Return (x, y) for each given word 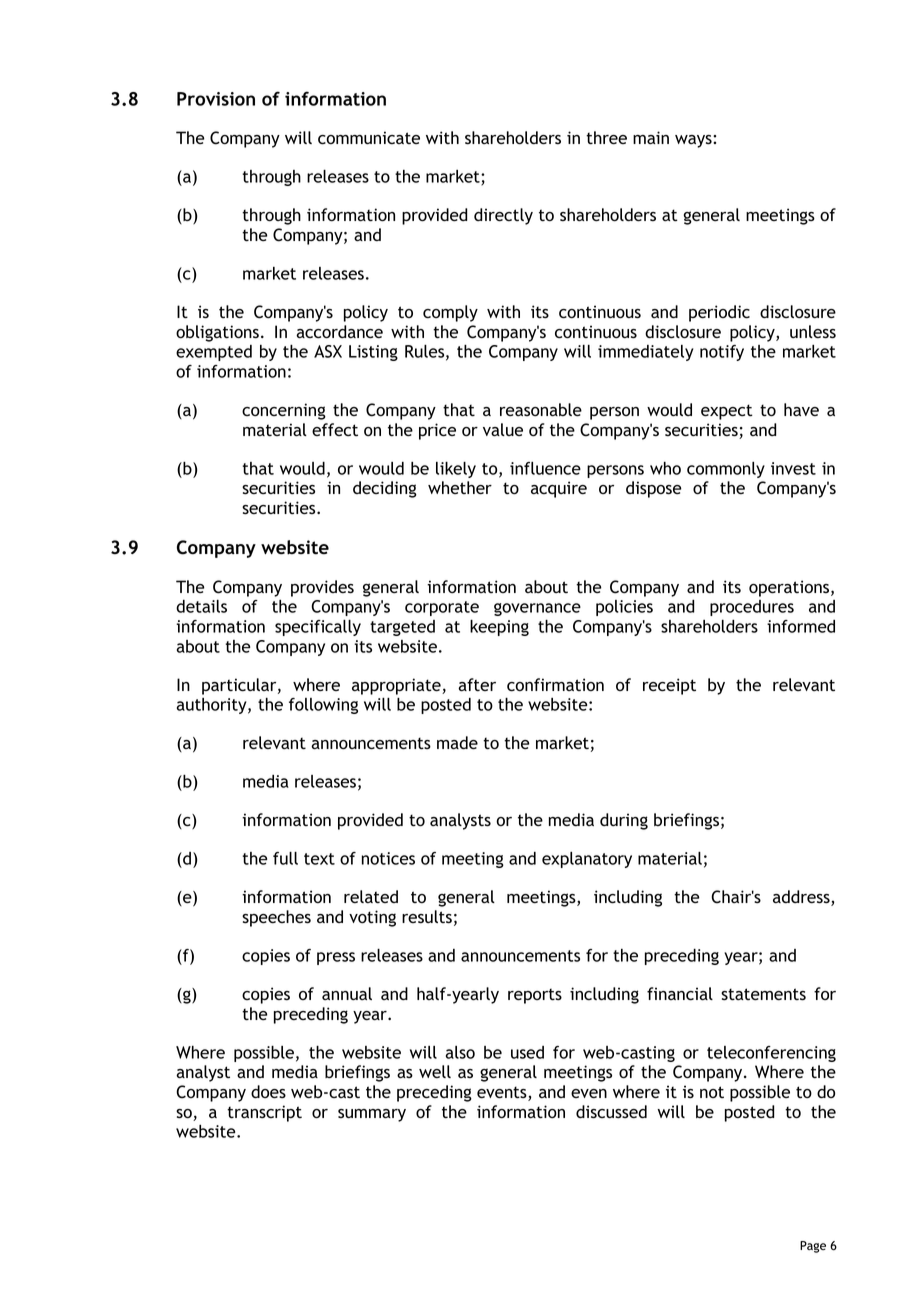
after (477, 685)
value (503, 430)
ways (694, 141)
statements (763, 994)
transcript (264, 1113)
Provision (216, 99)
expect (727, 412)
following (323, 706)
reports (535, 996)
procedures (752, 608)
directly (503, 216)
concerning (284, 411)
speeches (276, 918)
